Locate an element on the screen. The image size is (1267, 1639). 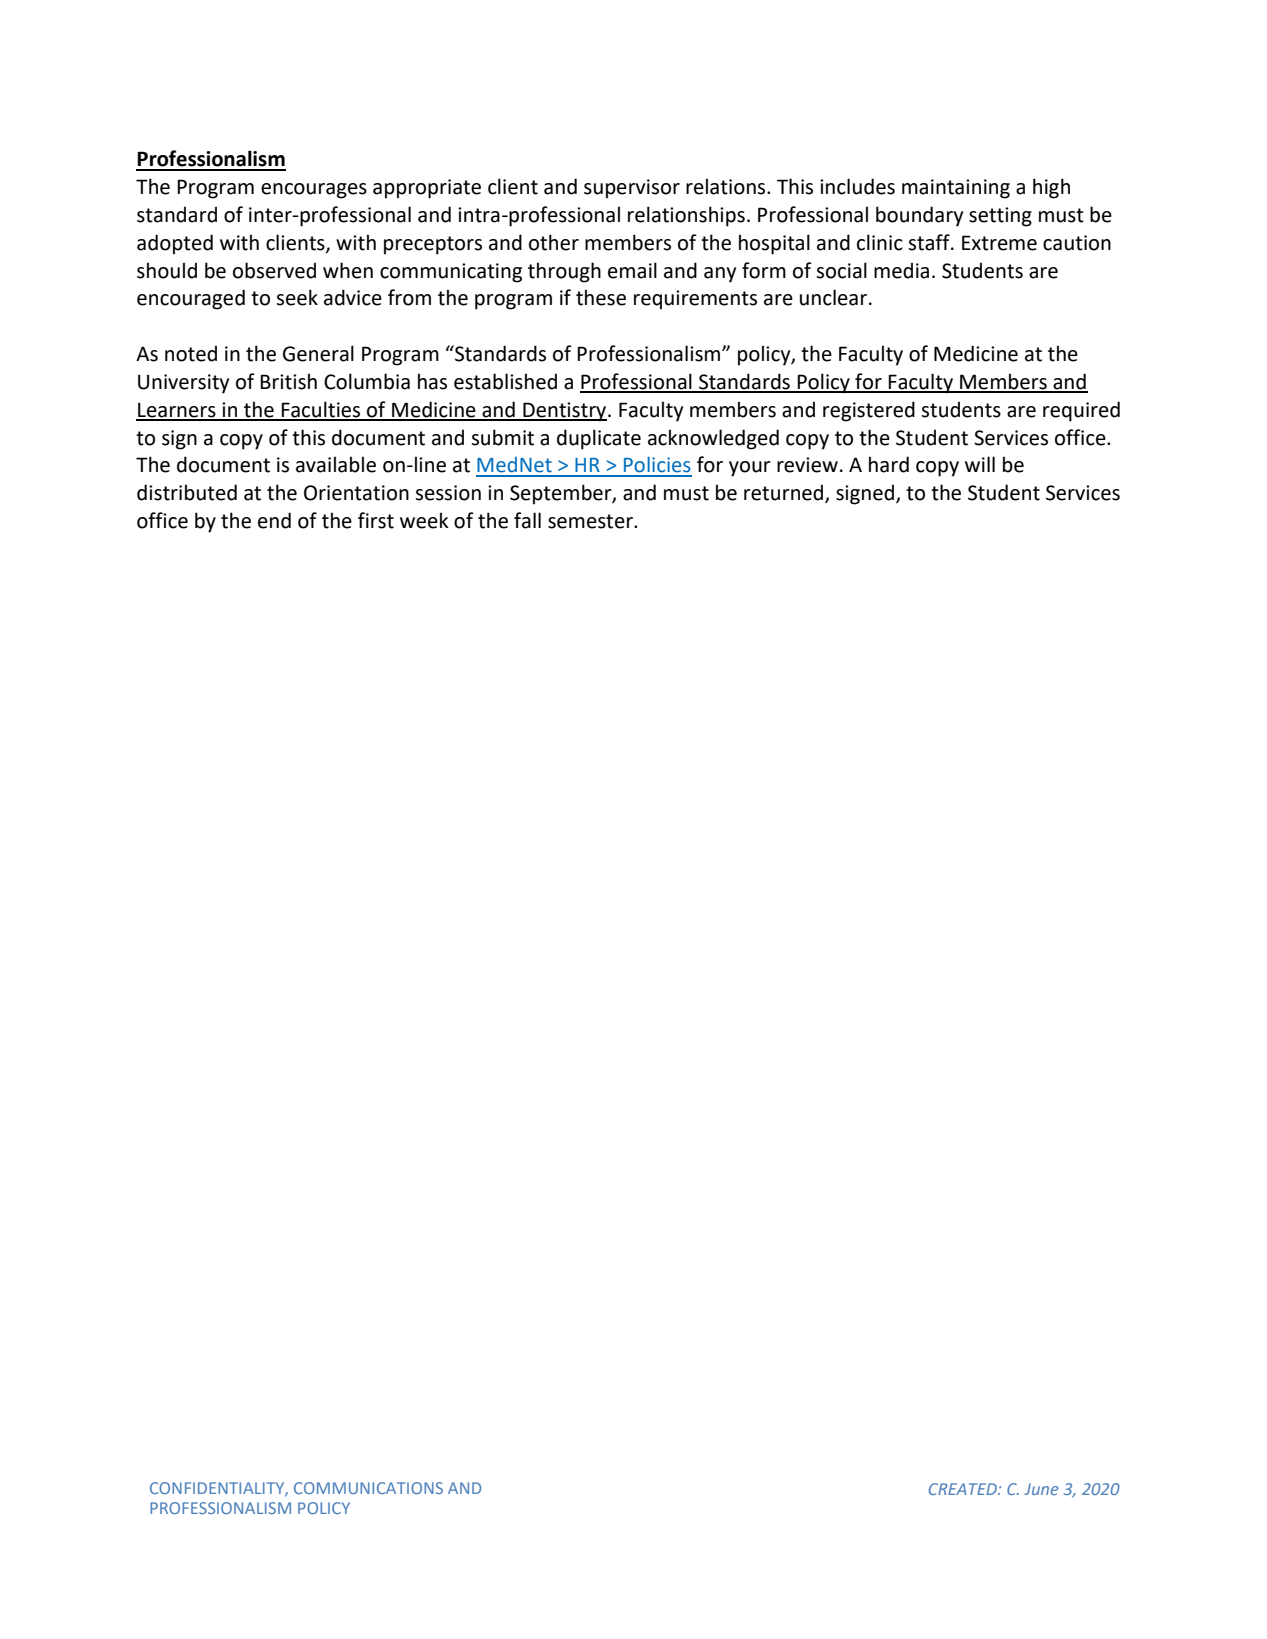
will is located at coordinates (980, 464).
